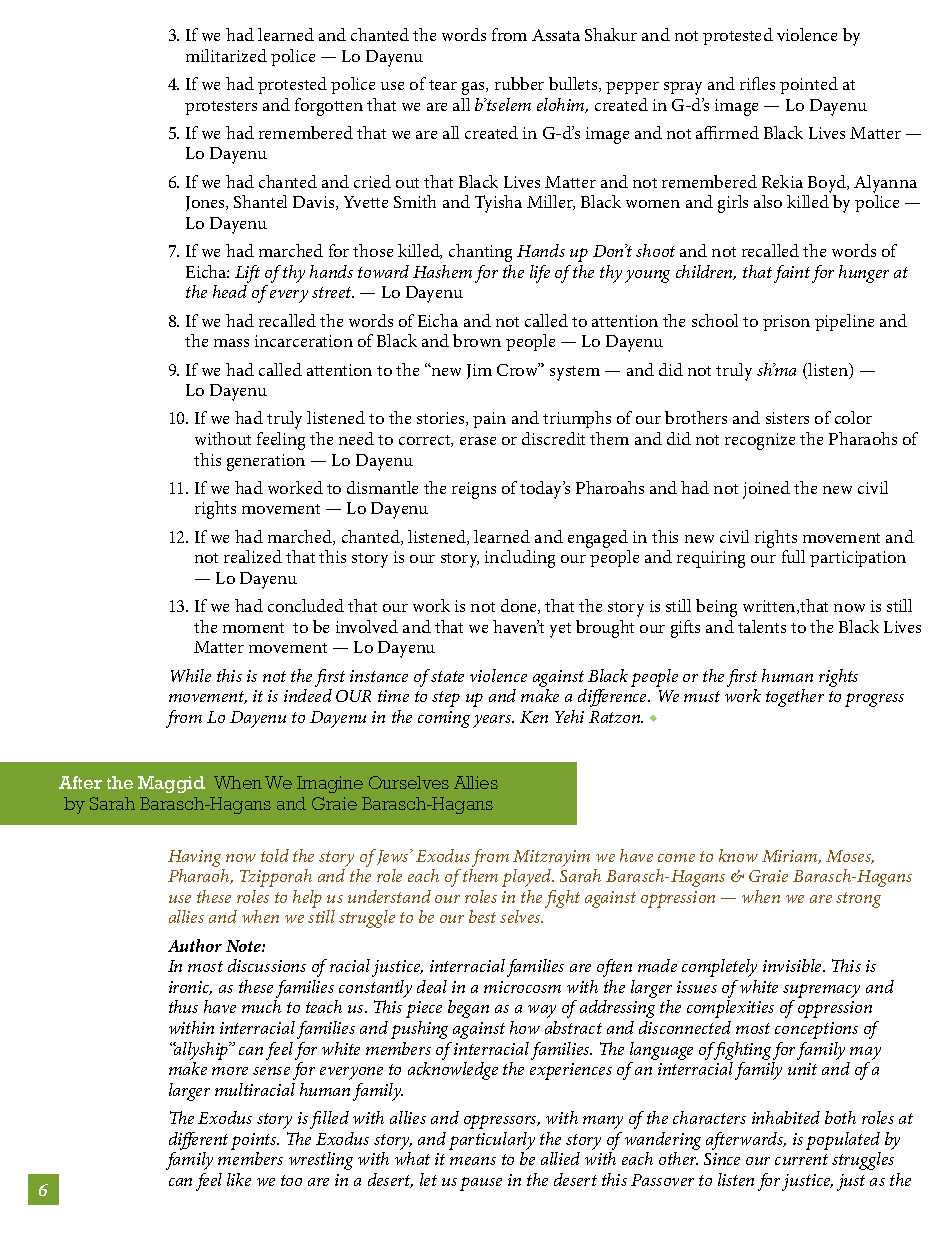 The height and width of the image is (1233, 952). Describe the element at coordinates (519, 83) in the image. I see `rubber` at that location.
